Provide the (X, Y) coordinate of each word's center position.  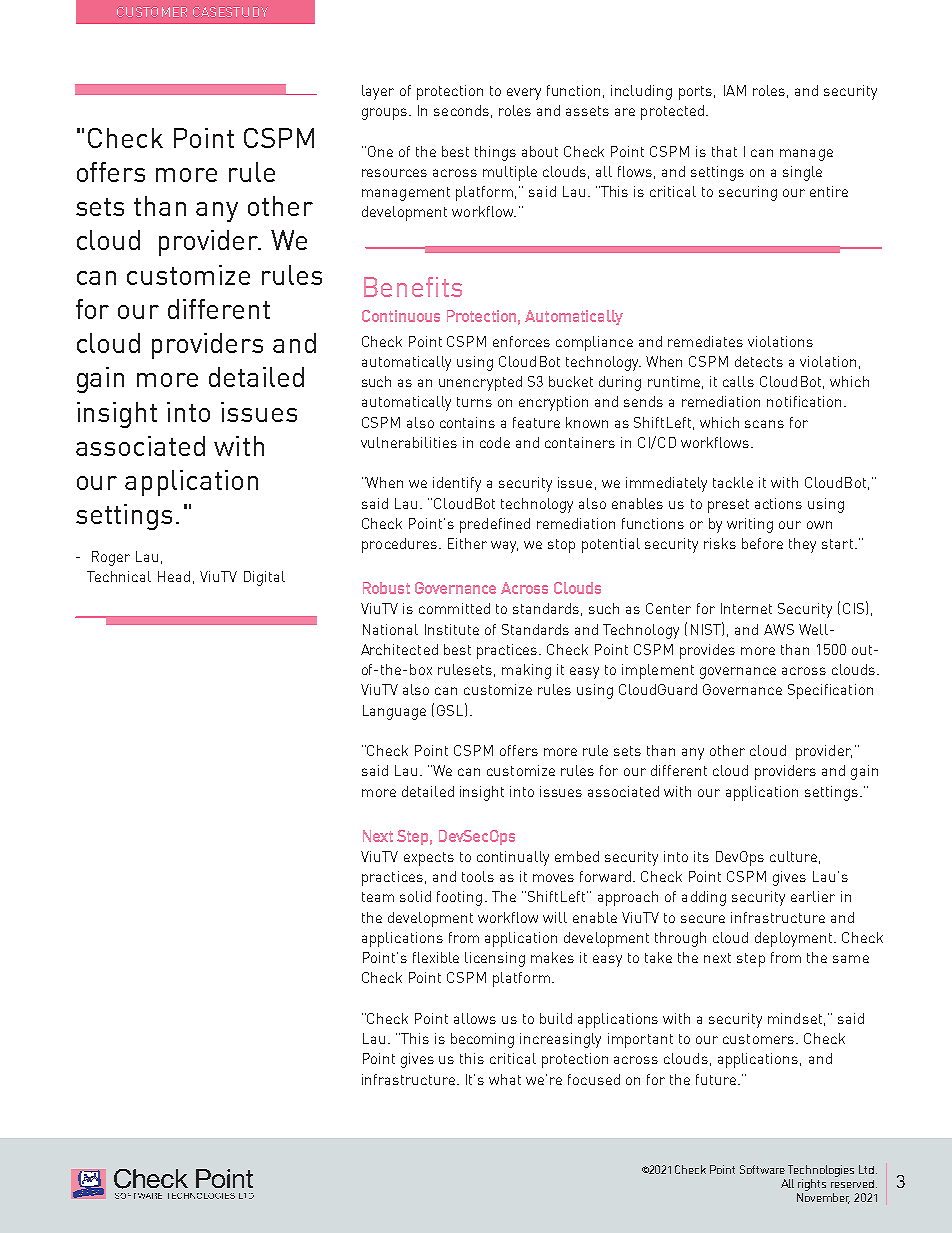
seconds (461, 110)
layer (378, 92)
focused (594, 1079)
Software (762, 1169)
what (505, 1079)
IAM (735, 90)
